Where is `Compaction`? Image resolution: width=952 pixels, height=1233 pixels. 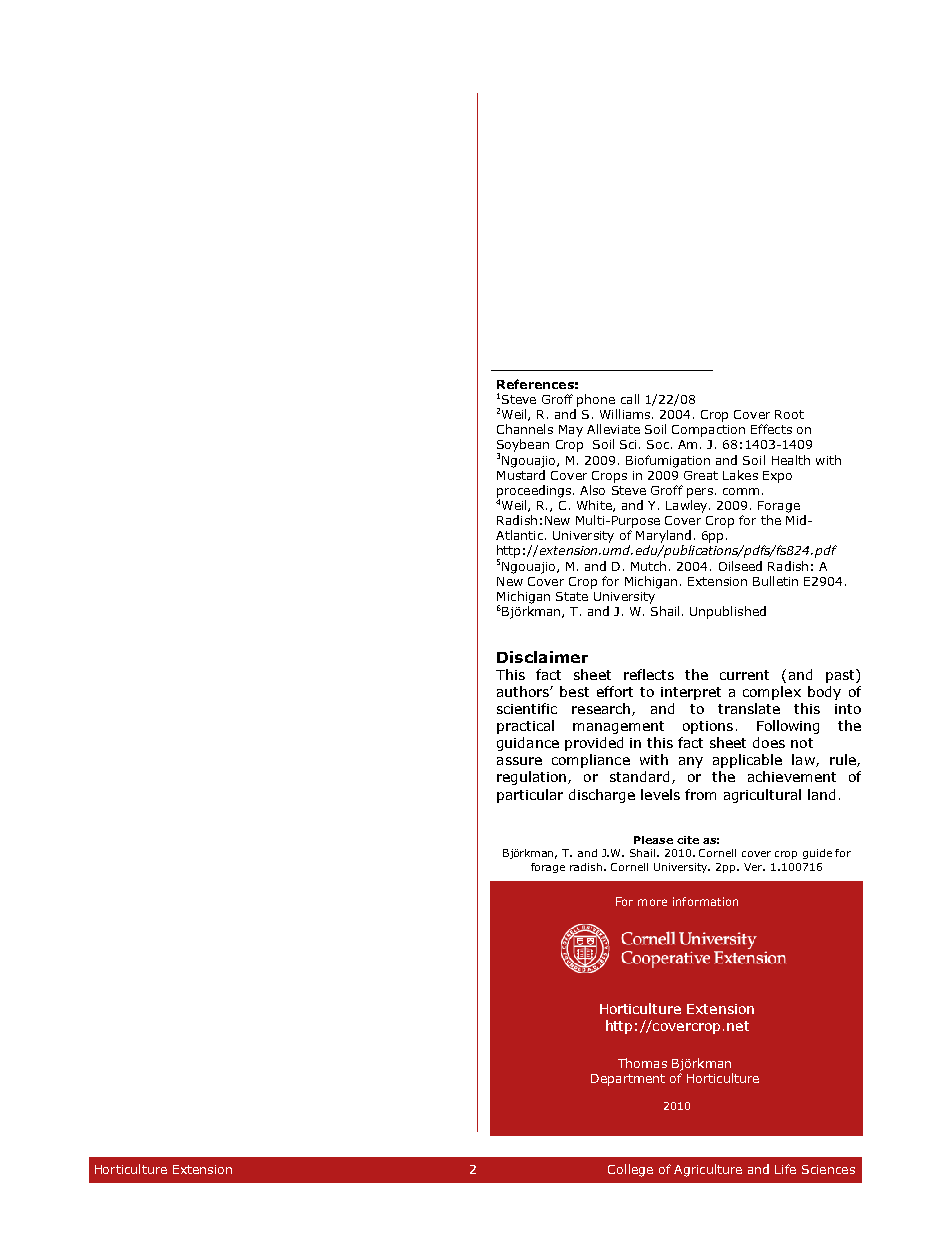 Compaction is located at coordinates (708, 431).
